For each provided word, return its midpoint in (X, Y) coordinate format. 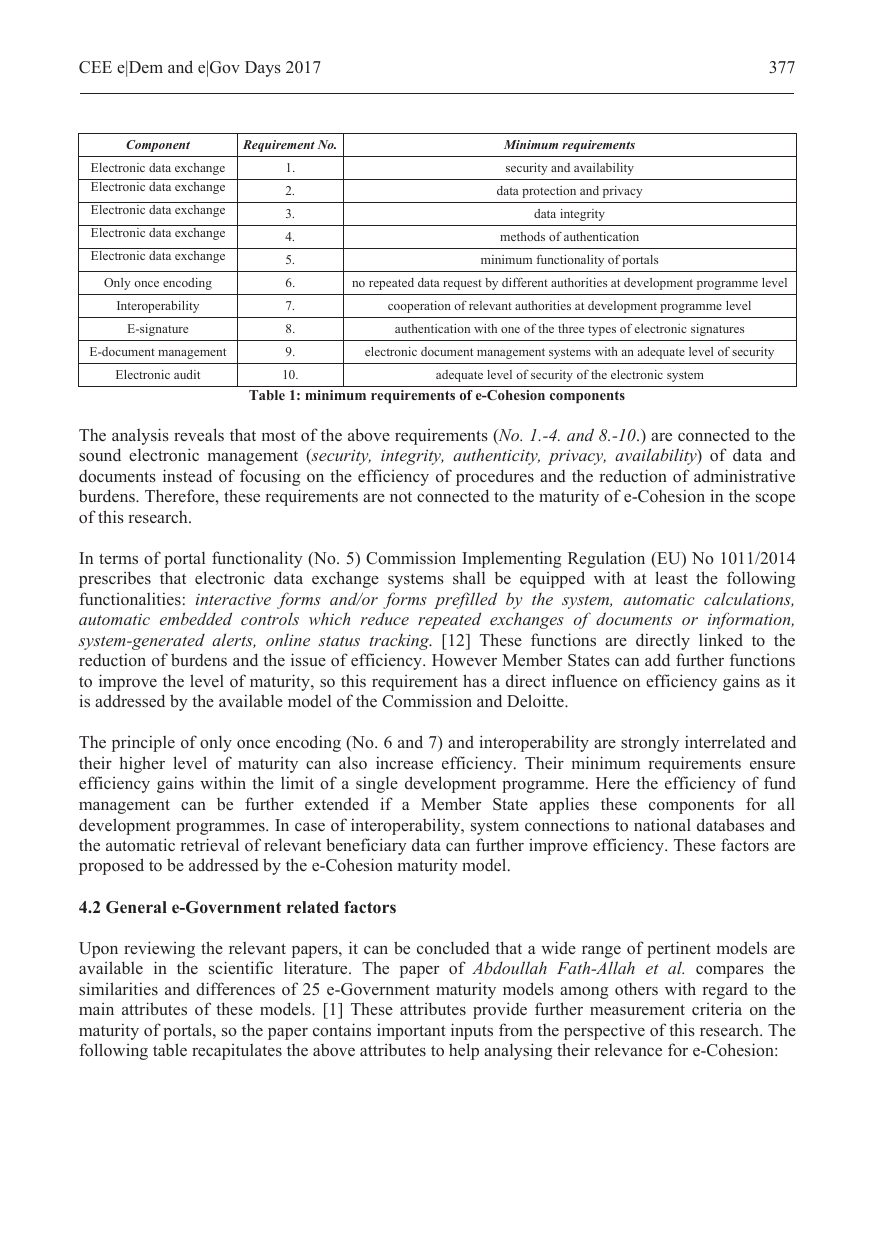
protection (549, 192)
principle (143, 743)
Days (263, 69)
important (411, 1031)
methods (522, 236)
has (475, 681)
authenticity (496, 456)
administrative (744, 476)
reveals (199, 434)
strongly (650, 743)
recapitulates (237, 1052)
